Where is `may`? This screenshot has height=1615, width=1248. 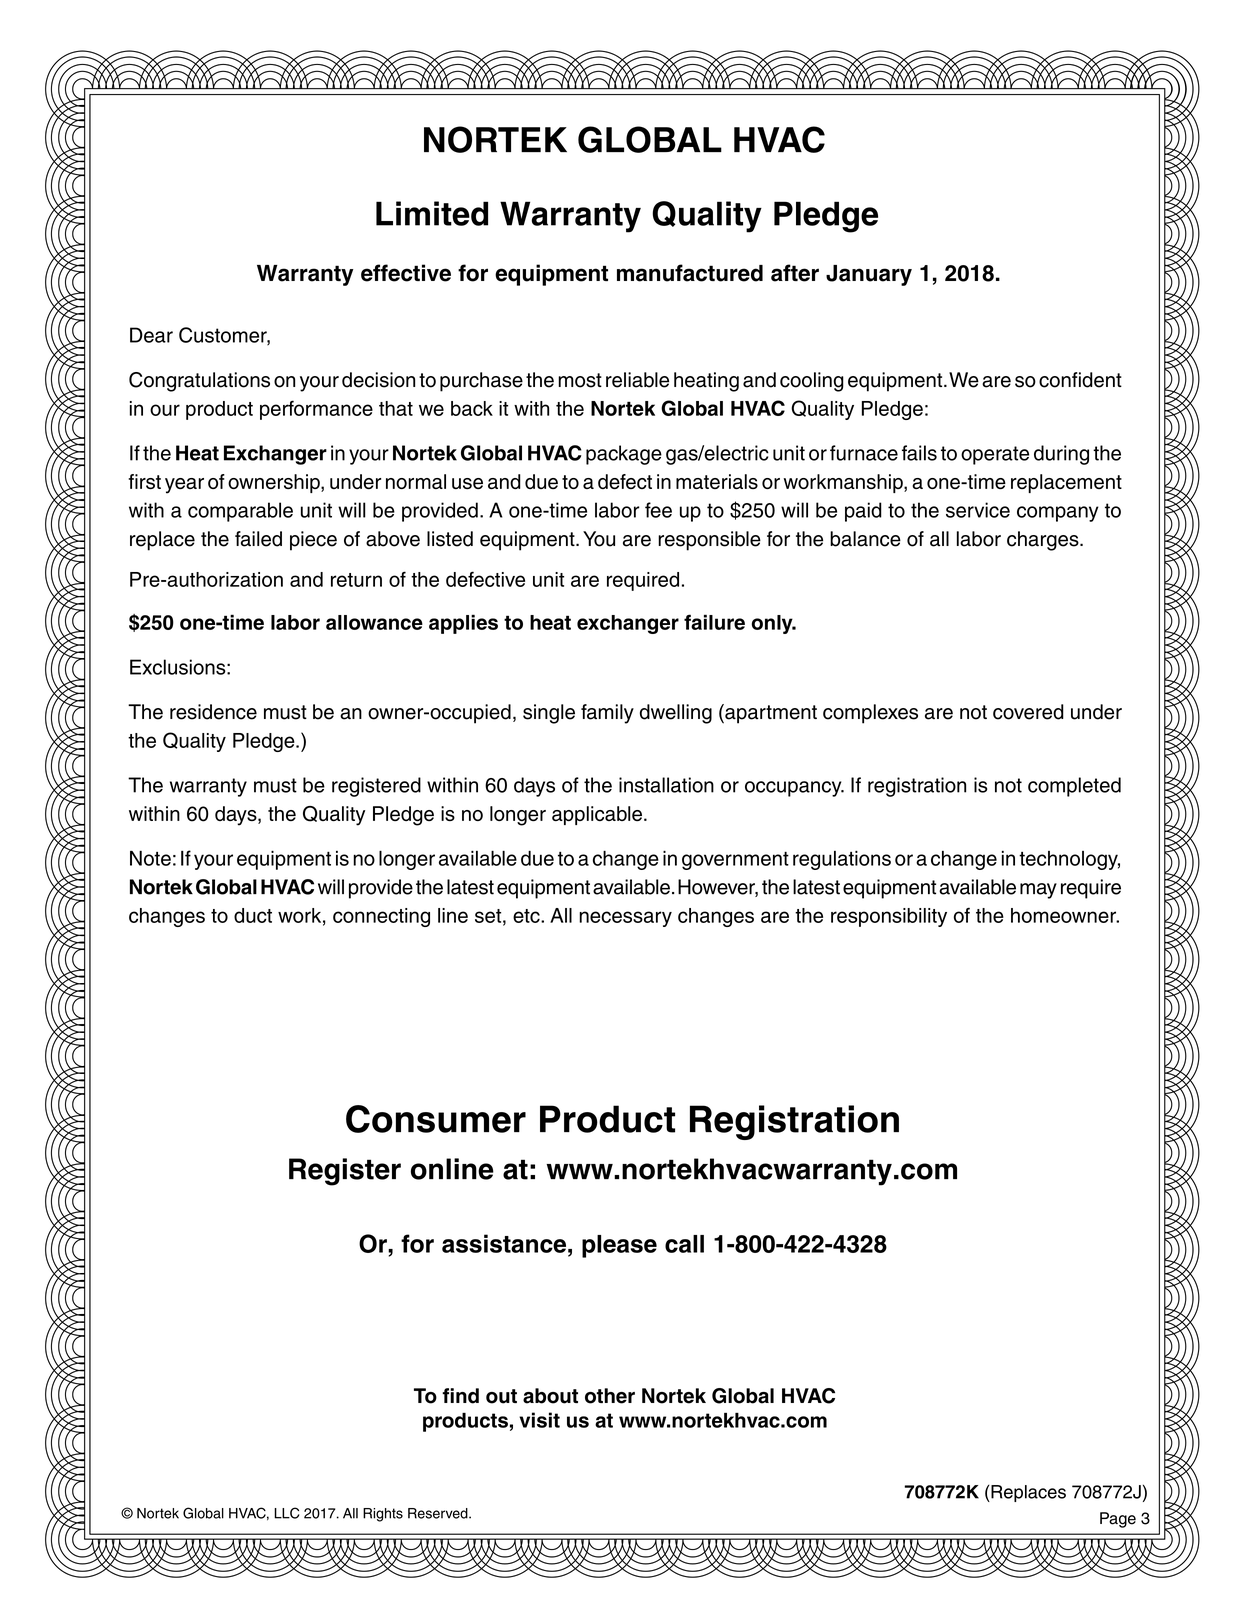
may is located at coordinates (1038, 891).
